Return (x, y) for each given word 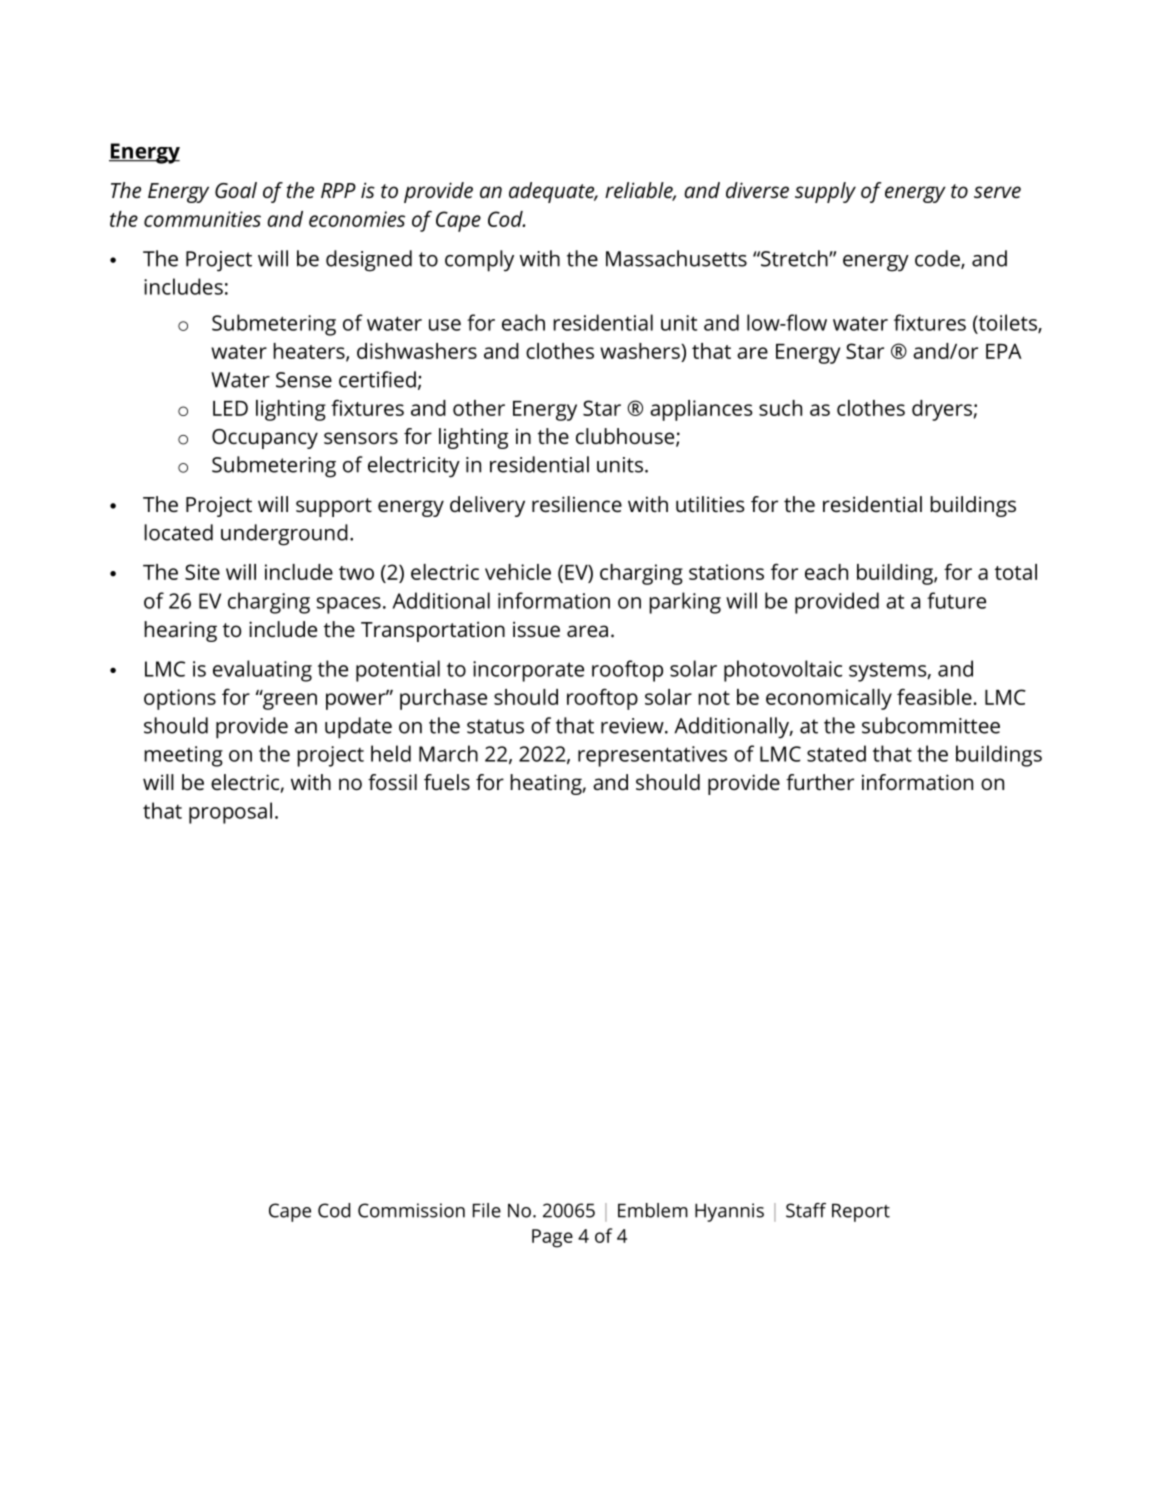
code (938, 259)
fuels (447, 782)
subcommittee (931, 725)
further (820, 782)
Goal (236, 190)
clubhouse (626, 437)
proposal (230, 813)
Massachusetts (676, 258)
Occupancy (265, 439)
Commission (411, 1210)
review (633, 726)
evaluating (262, 671)
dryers (942, 410)
